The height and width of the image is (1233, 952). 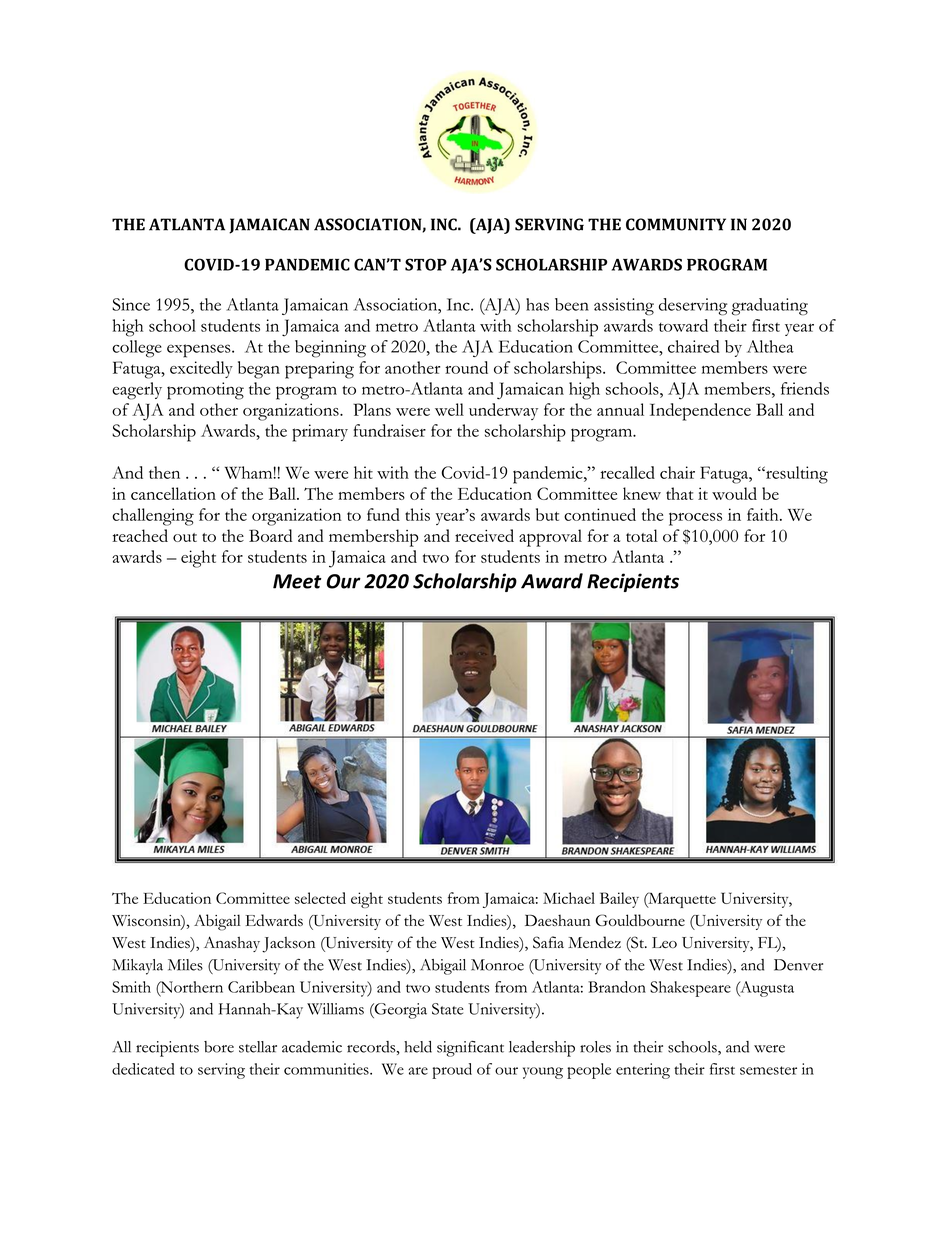 I want to click on received, so click(x=484, y=535).
